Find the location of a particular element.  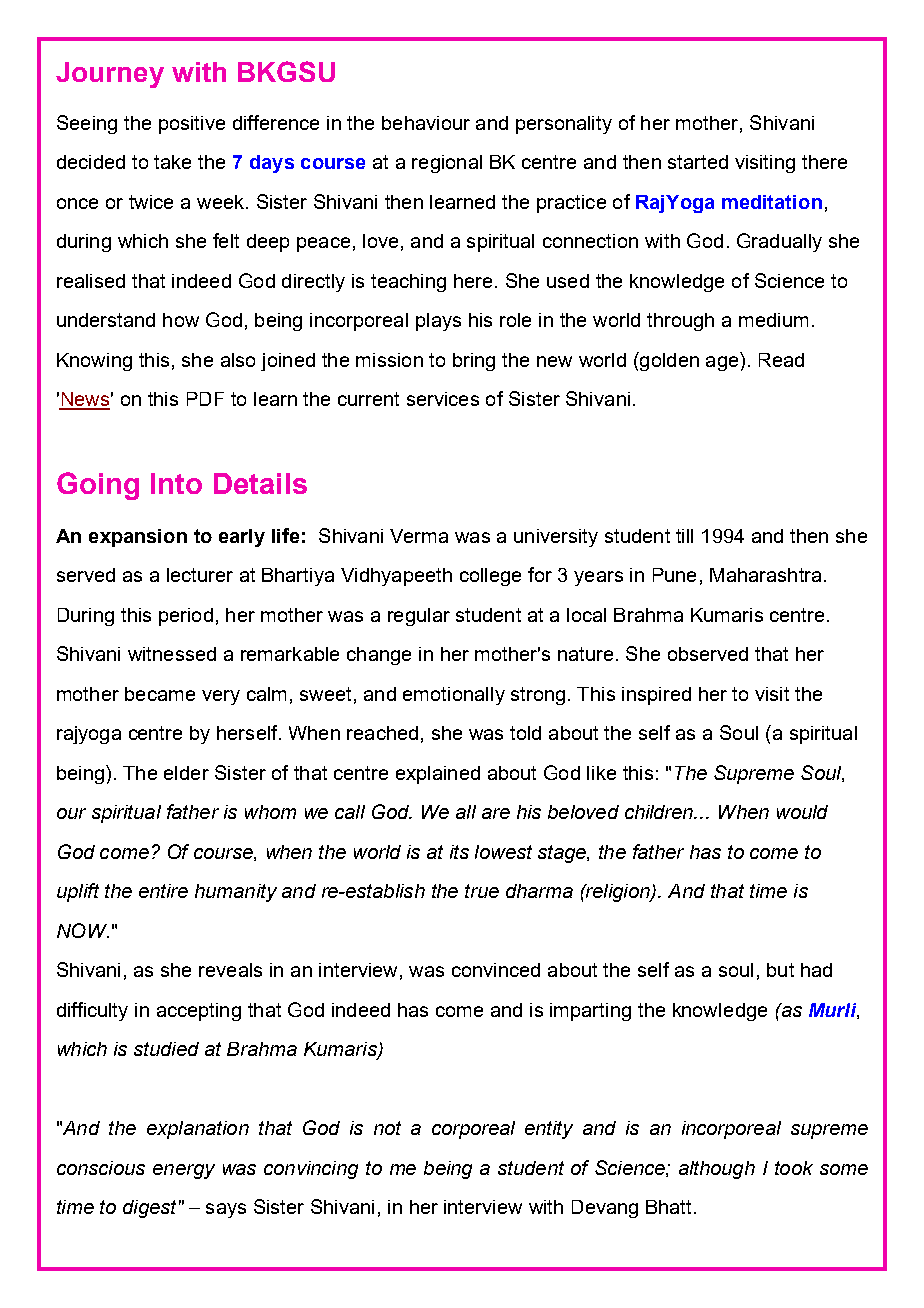

Maharashtra is located at coordinates (765, 575).
